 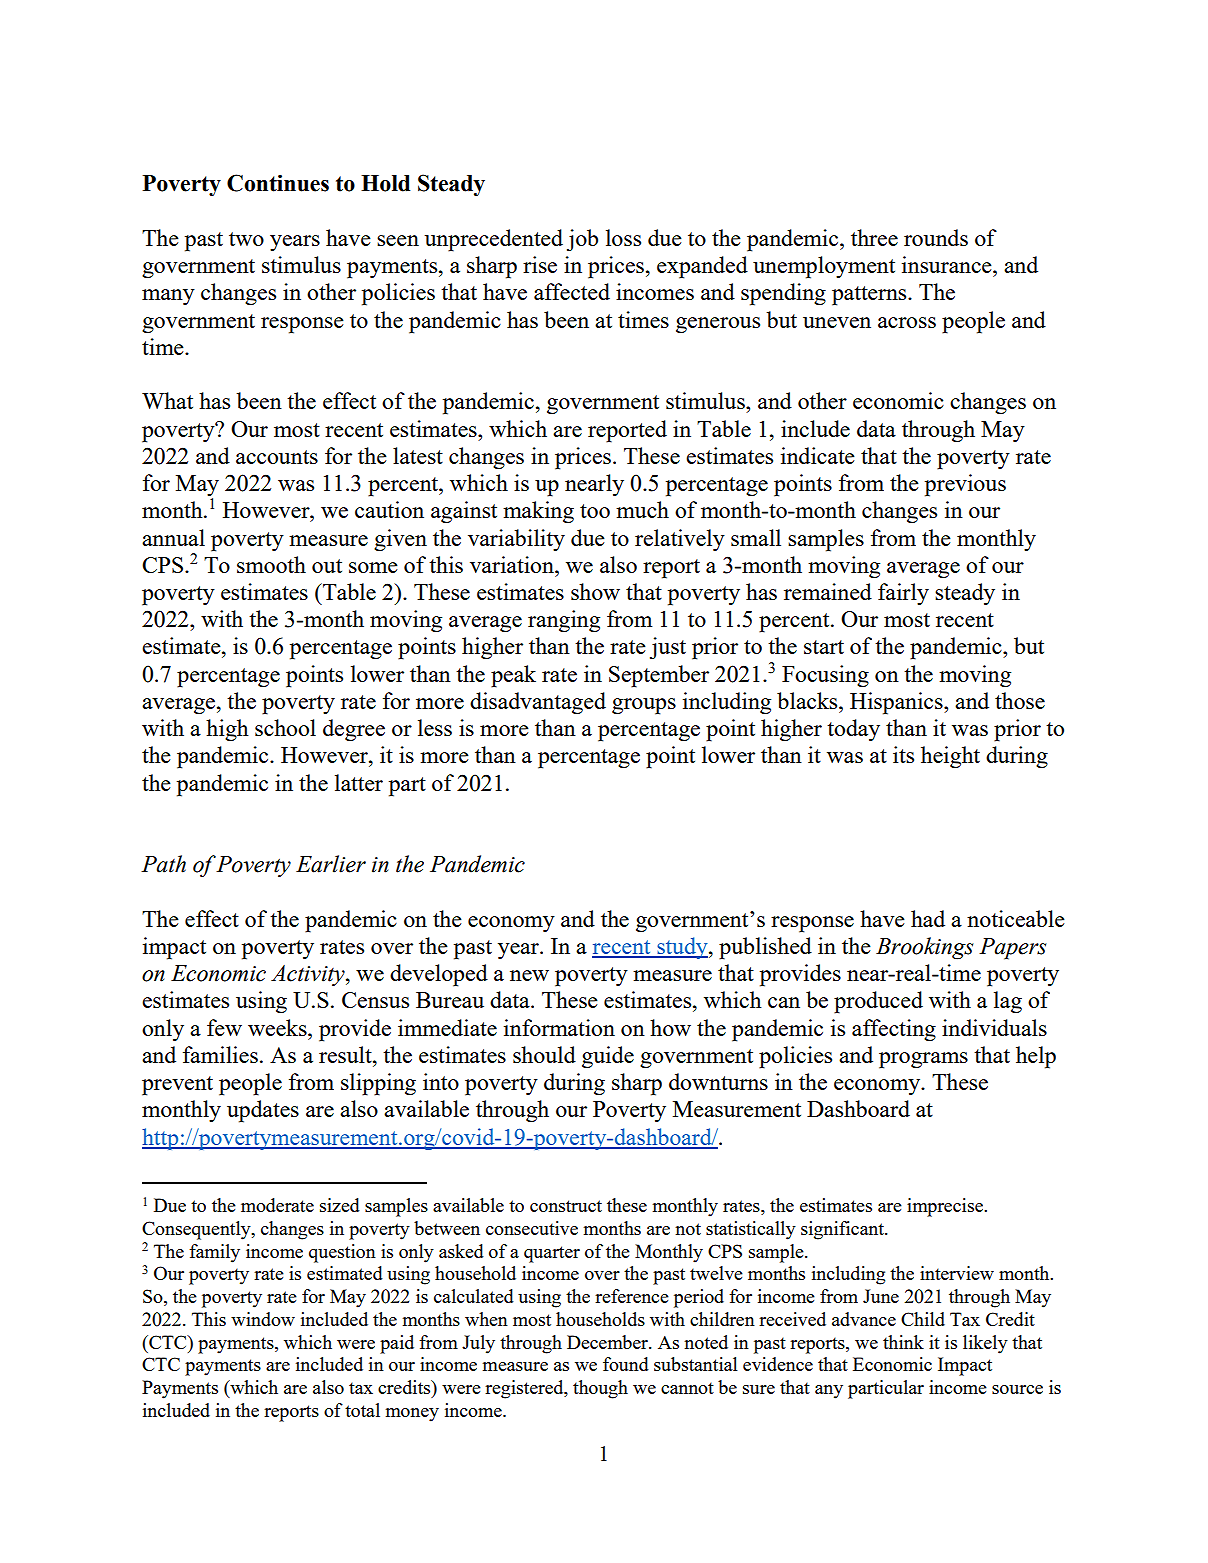 I want to click on new, so click(x=529, y=975).
